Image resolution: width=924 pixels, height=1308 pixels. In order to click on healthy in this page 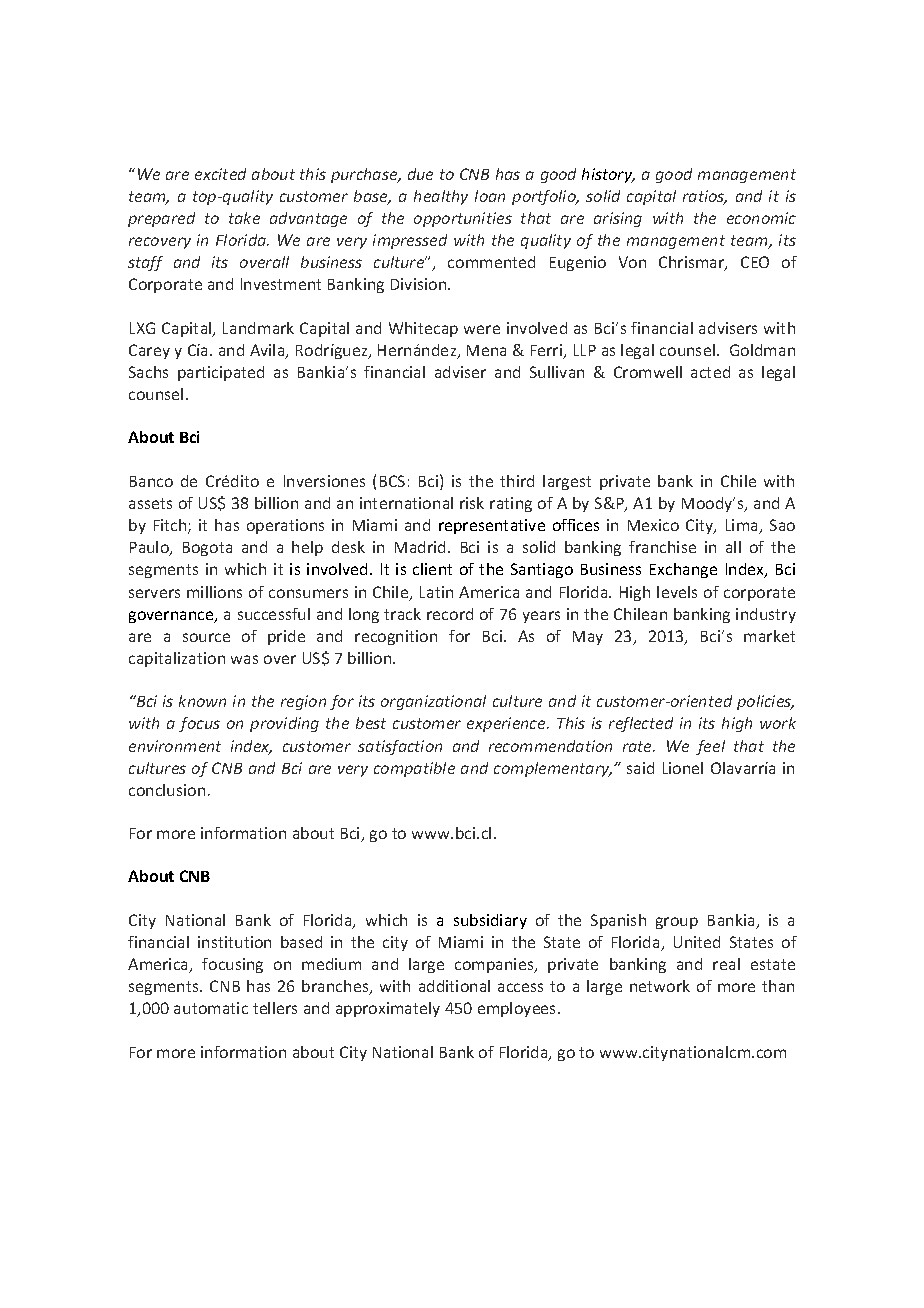, I will do `click(441, 197)`.
